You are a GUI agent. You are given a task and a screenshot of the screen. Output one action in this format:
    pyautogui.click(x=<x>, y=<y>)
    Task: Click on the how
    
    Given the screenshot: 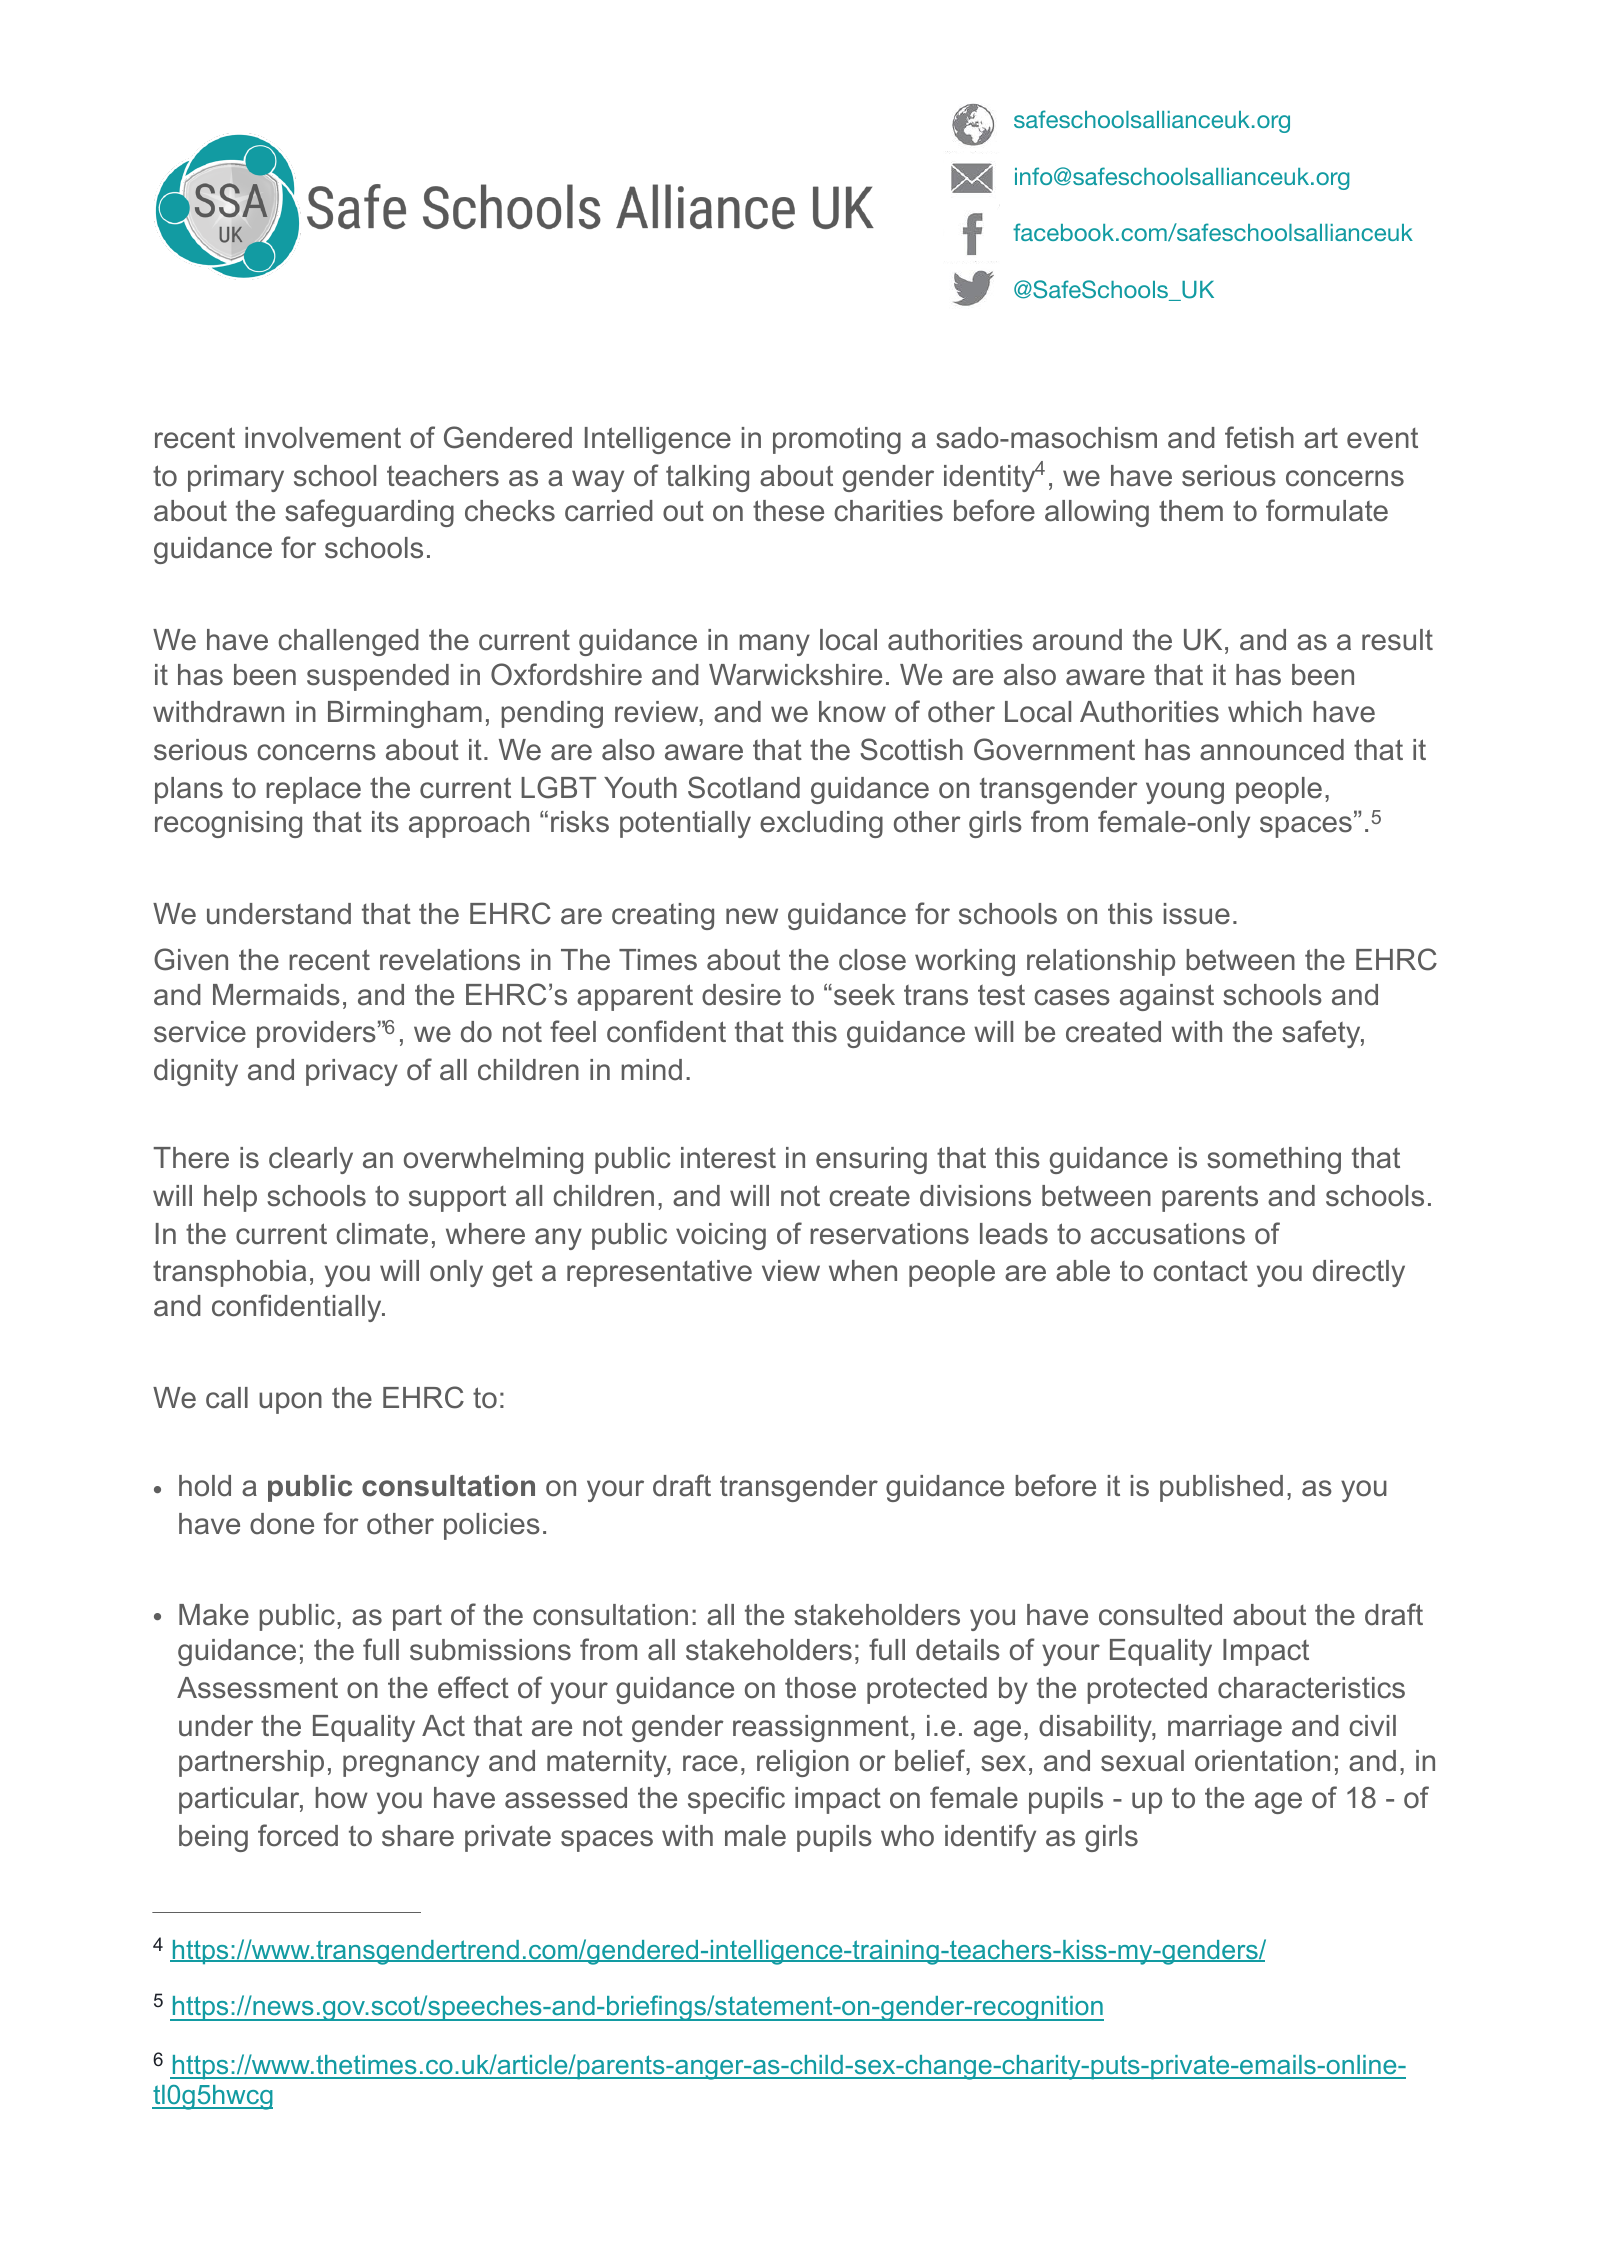 What is the action you would take?
    pyautogui.click(x=342, y=1798)
